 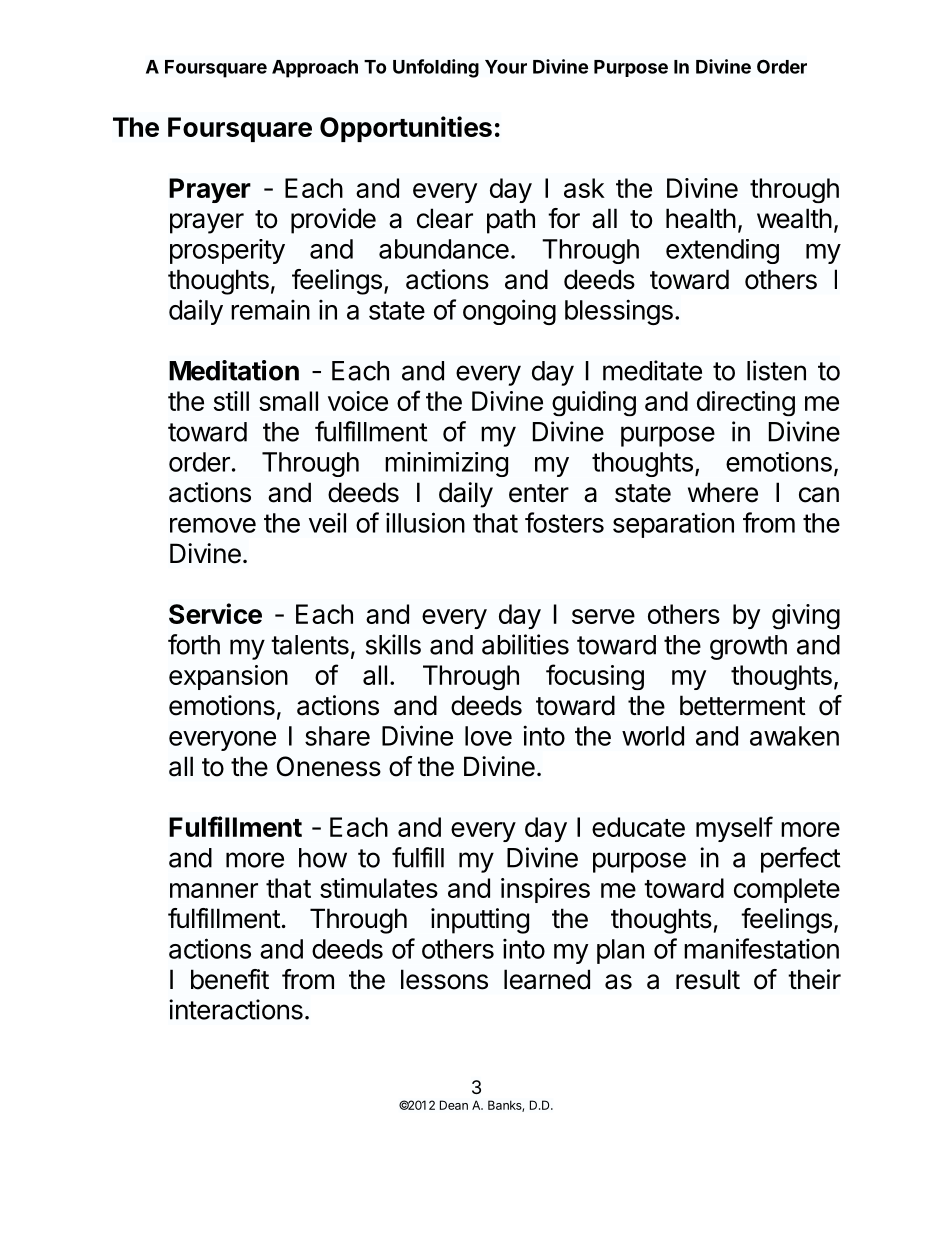 What do you see at coordinates (488, 736) in the document?
I see `love` at bounding box center [488, 736].
